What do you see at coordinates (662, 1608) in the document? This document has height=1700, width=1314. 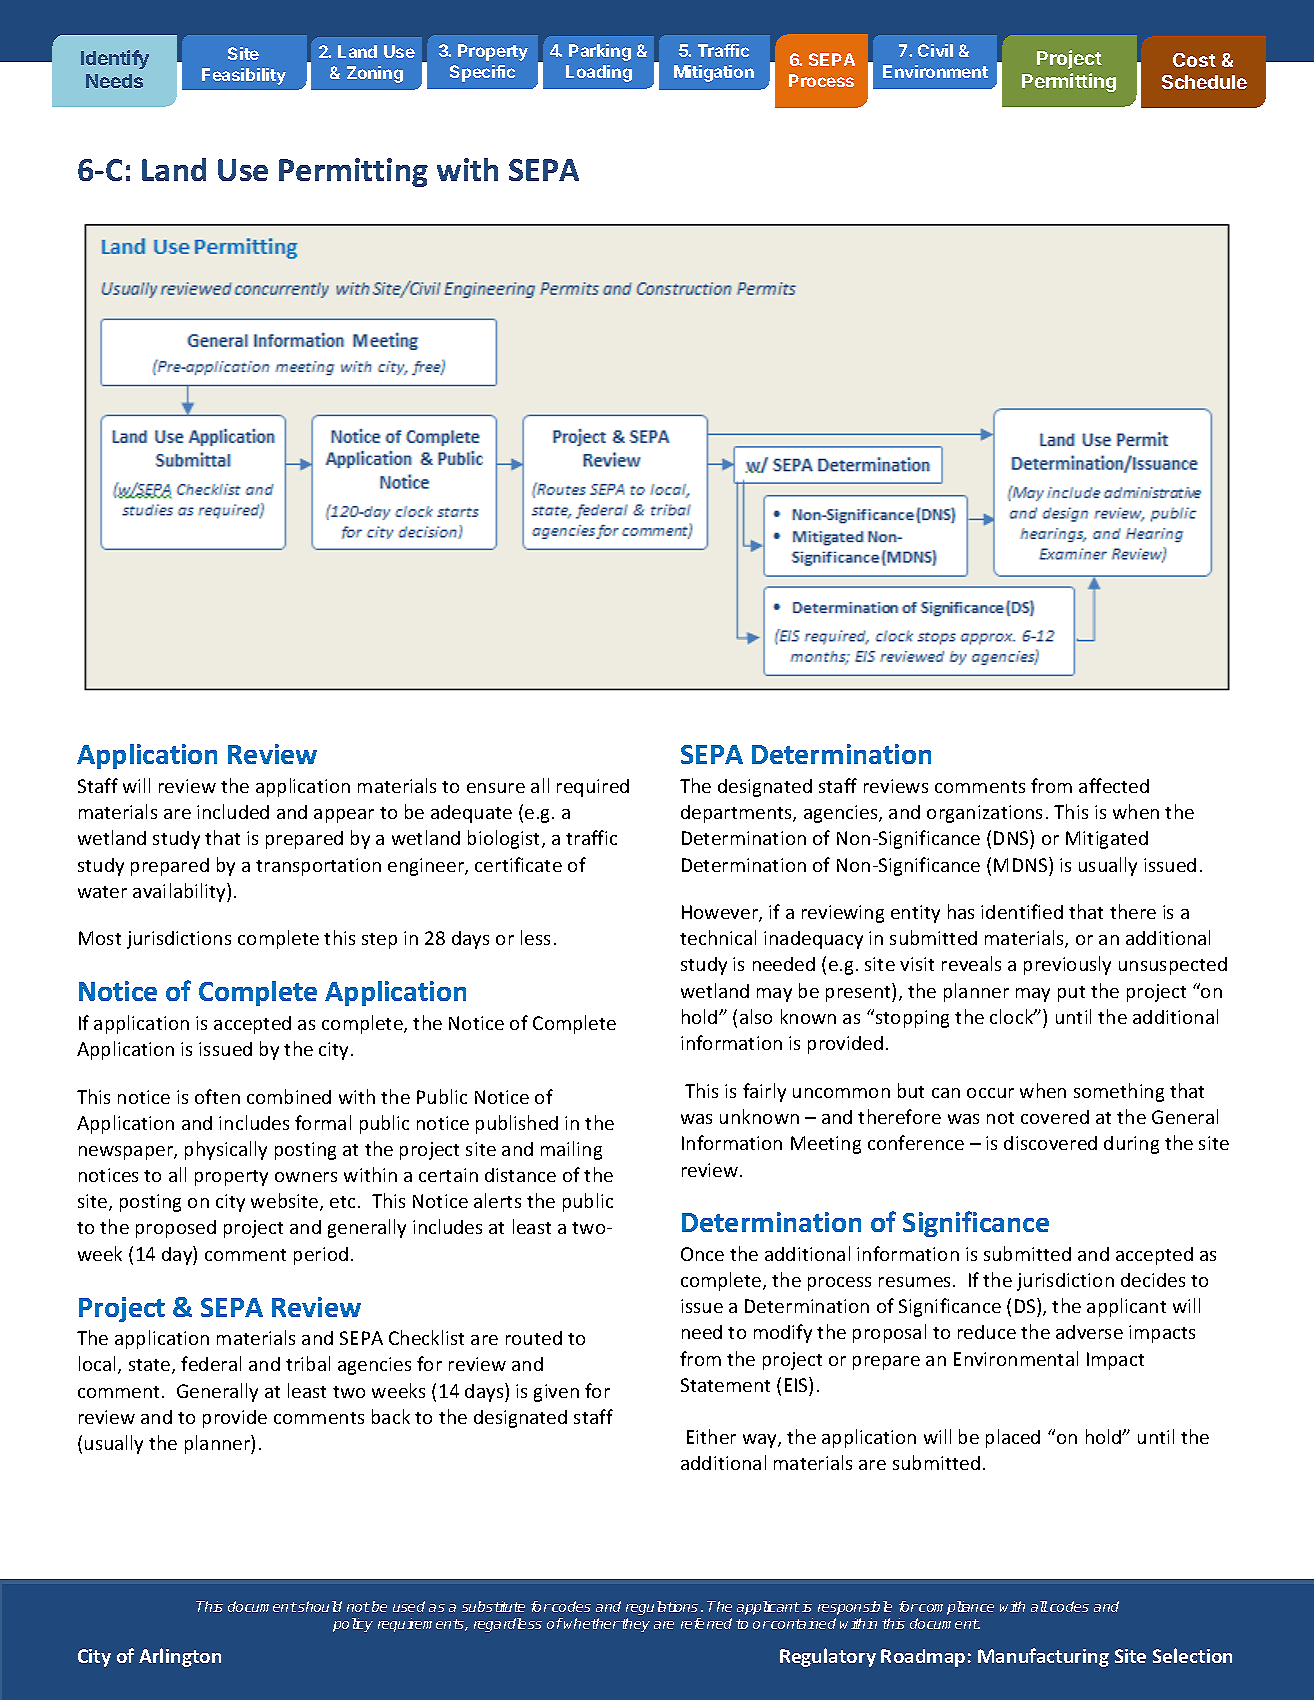 I see `regulations` at bounding box center [662, 1608].
